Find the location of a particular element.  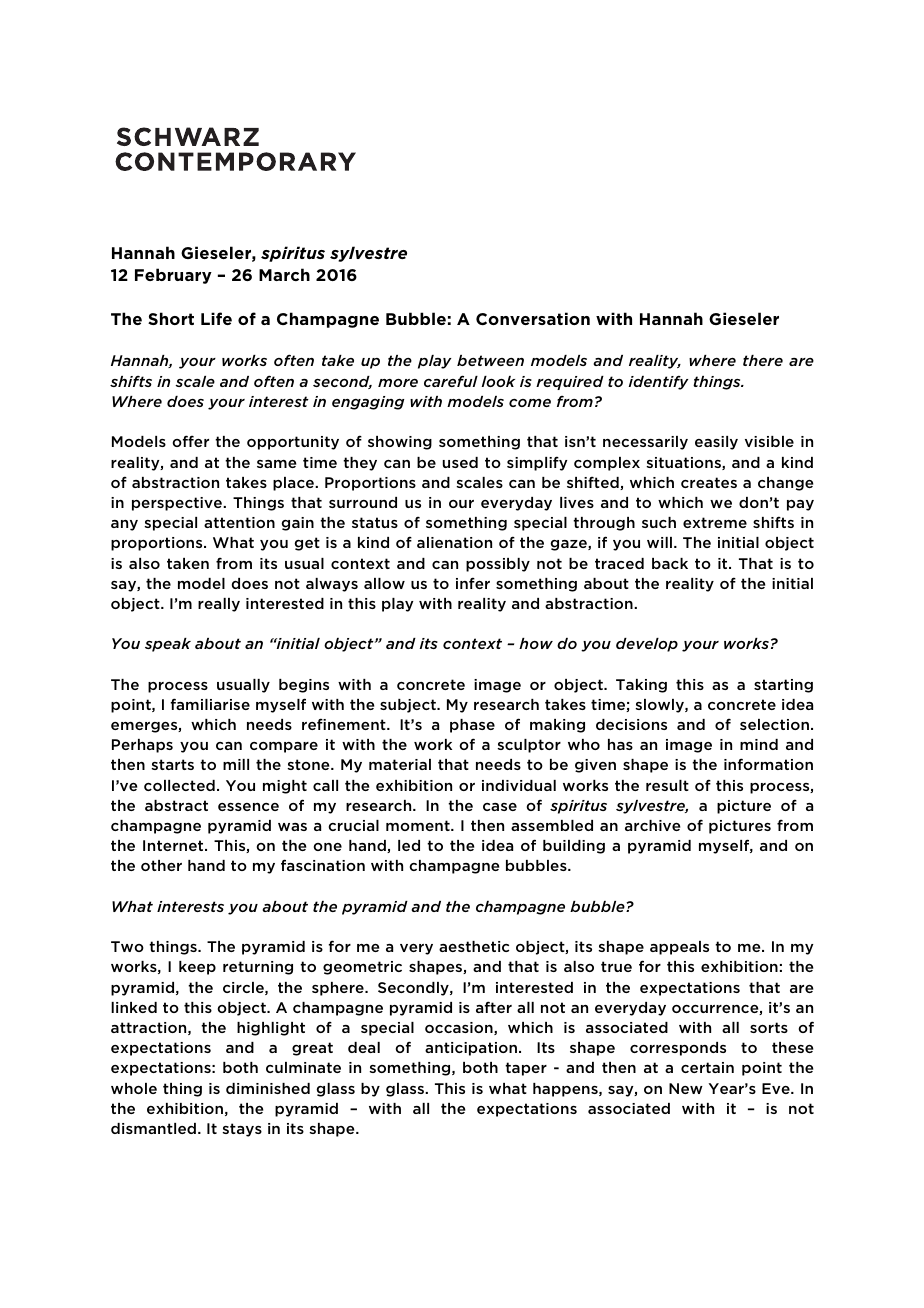

archive is located at coordinates (652, 825).
